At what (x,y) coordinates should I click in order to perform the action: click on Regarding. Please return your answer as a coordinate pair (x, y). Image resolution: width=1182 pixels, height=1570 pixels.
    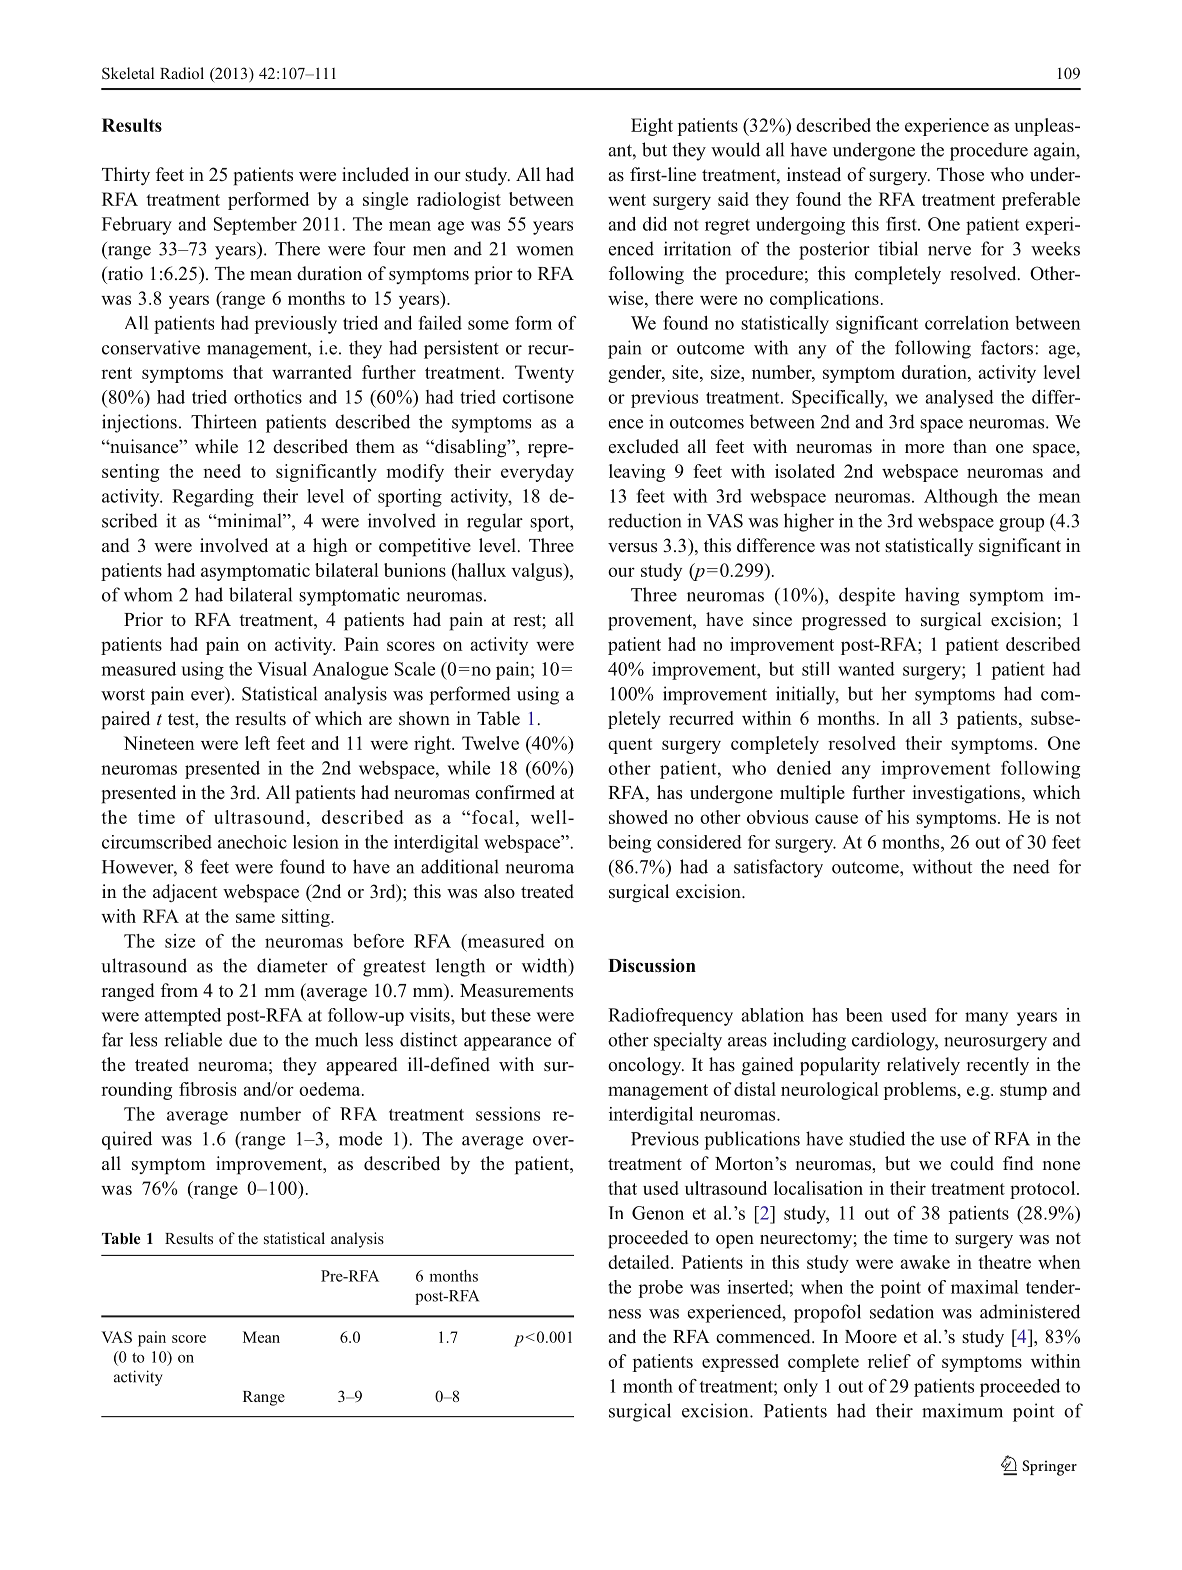
    Looking at the image, I should click on (213, 498).
